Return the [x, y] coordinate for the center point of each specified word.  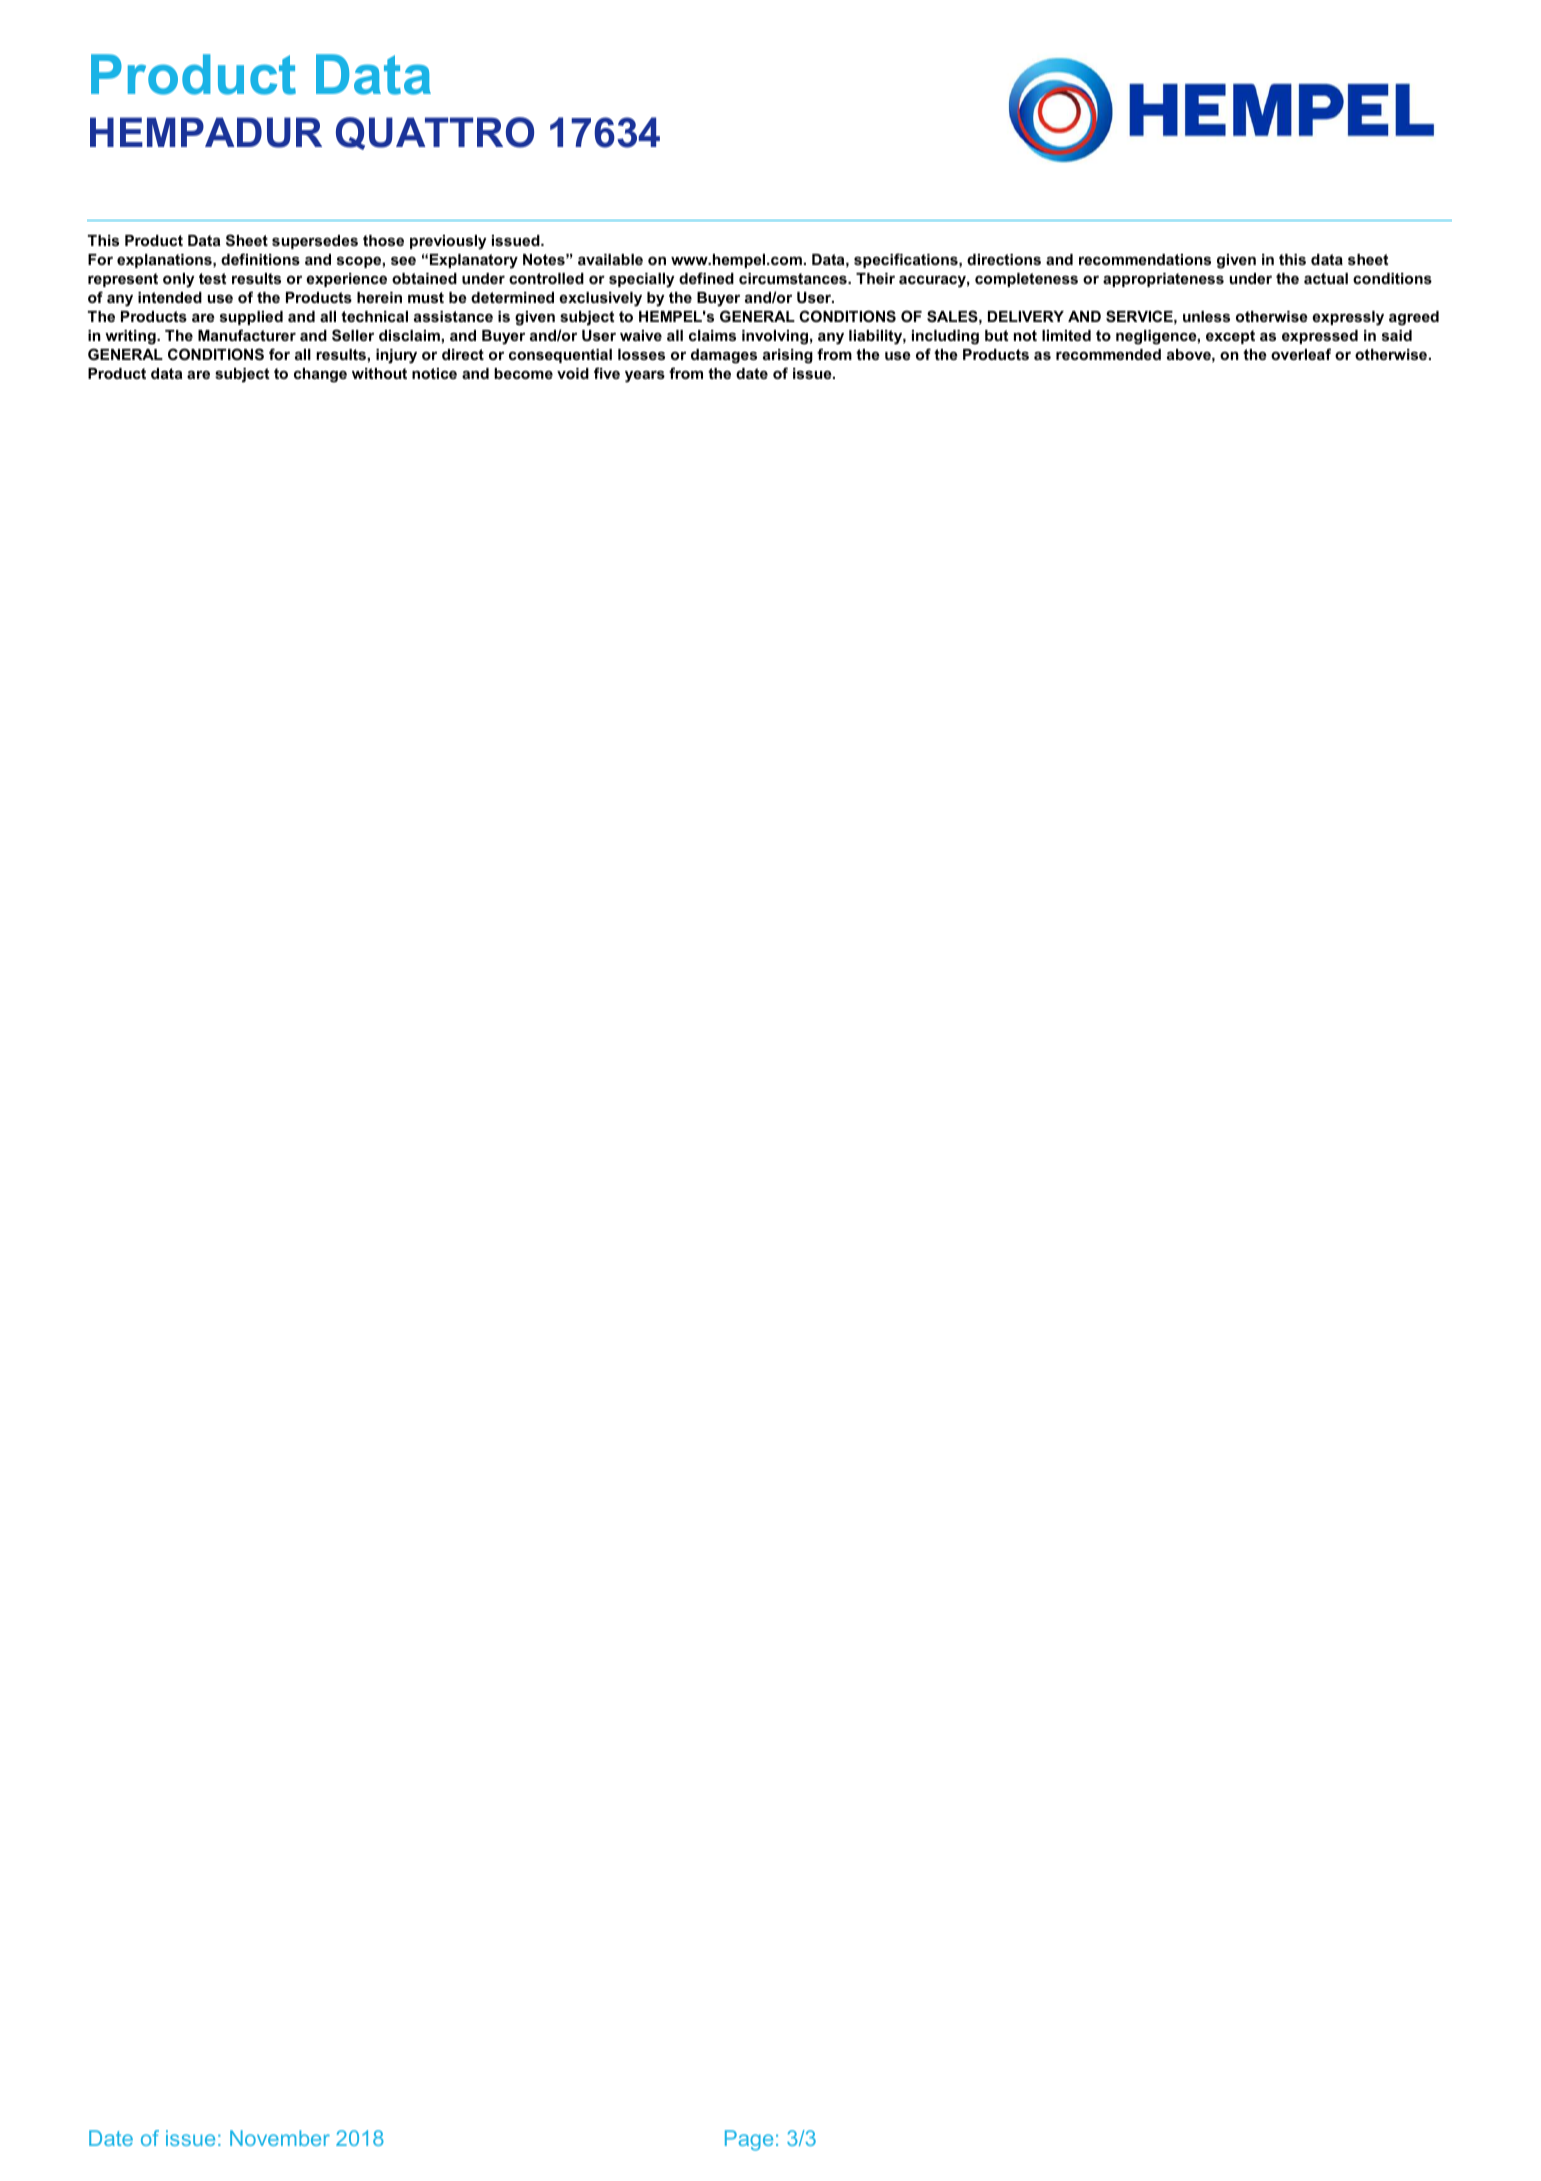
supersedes [315, 242]
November [280, 2138]
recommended [1108, 354]
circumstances [794, 278]
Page [749, 2140]
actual [1326, 278]
